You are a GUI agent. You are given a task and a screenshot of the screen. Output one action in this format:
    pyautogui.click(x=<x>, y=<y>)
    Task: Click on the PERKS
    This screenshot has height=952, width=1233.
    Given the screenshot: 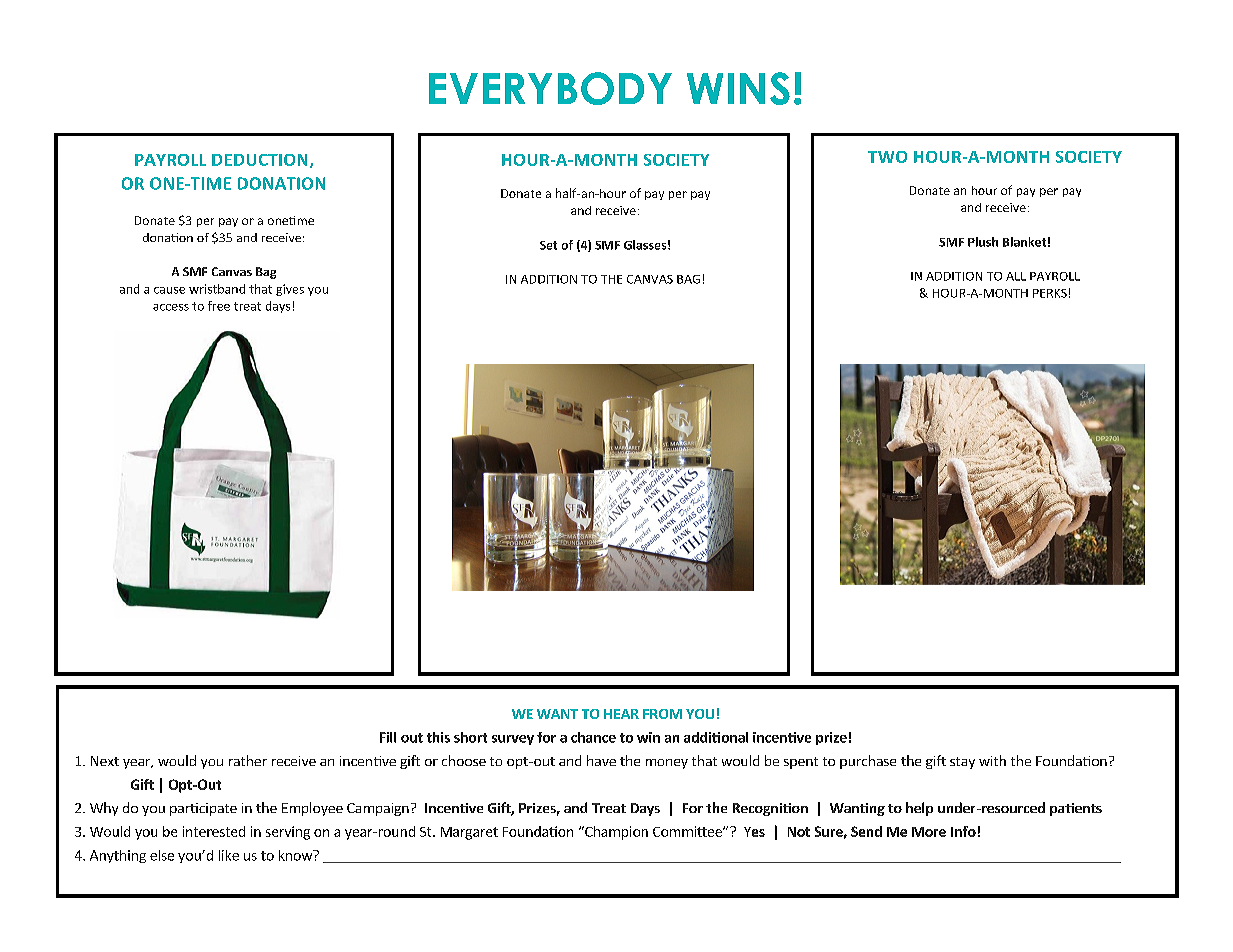 What is the action you would take?
    pyautogui.click(x=1050, y=293)
